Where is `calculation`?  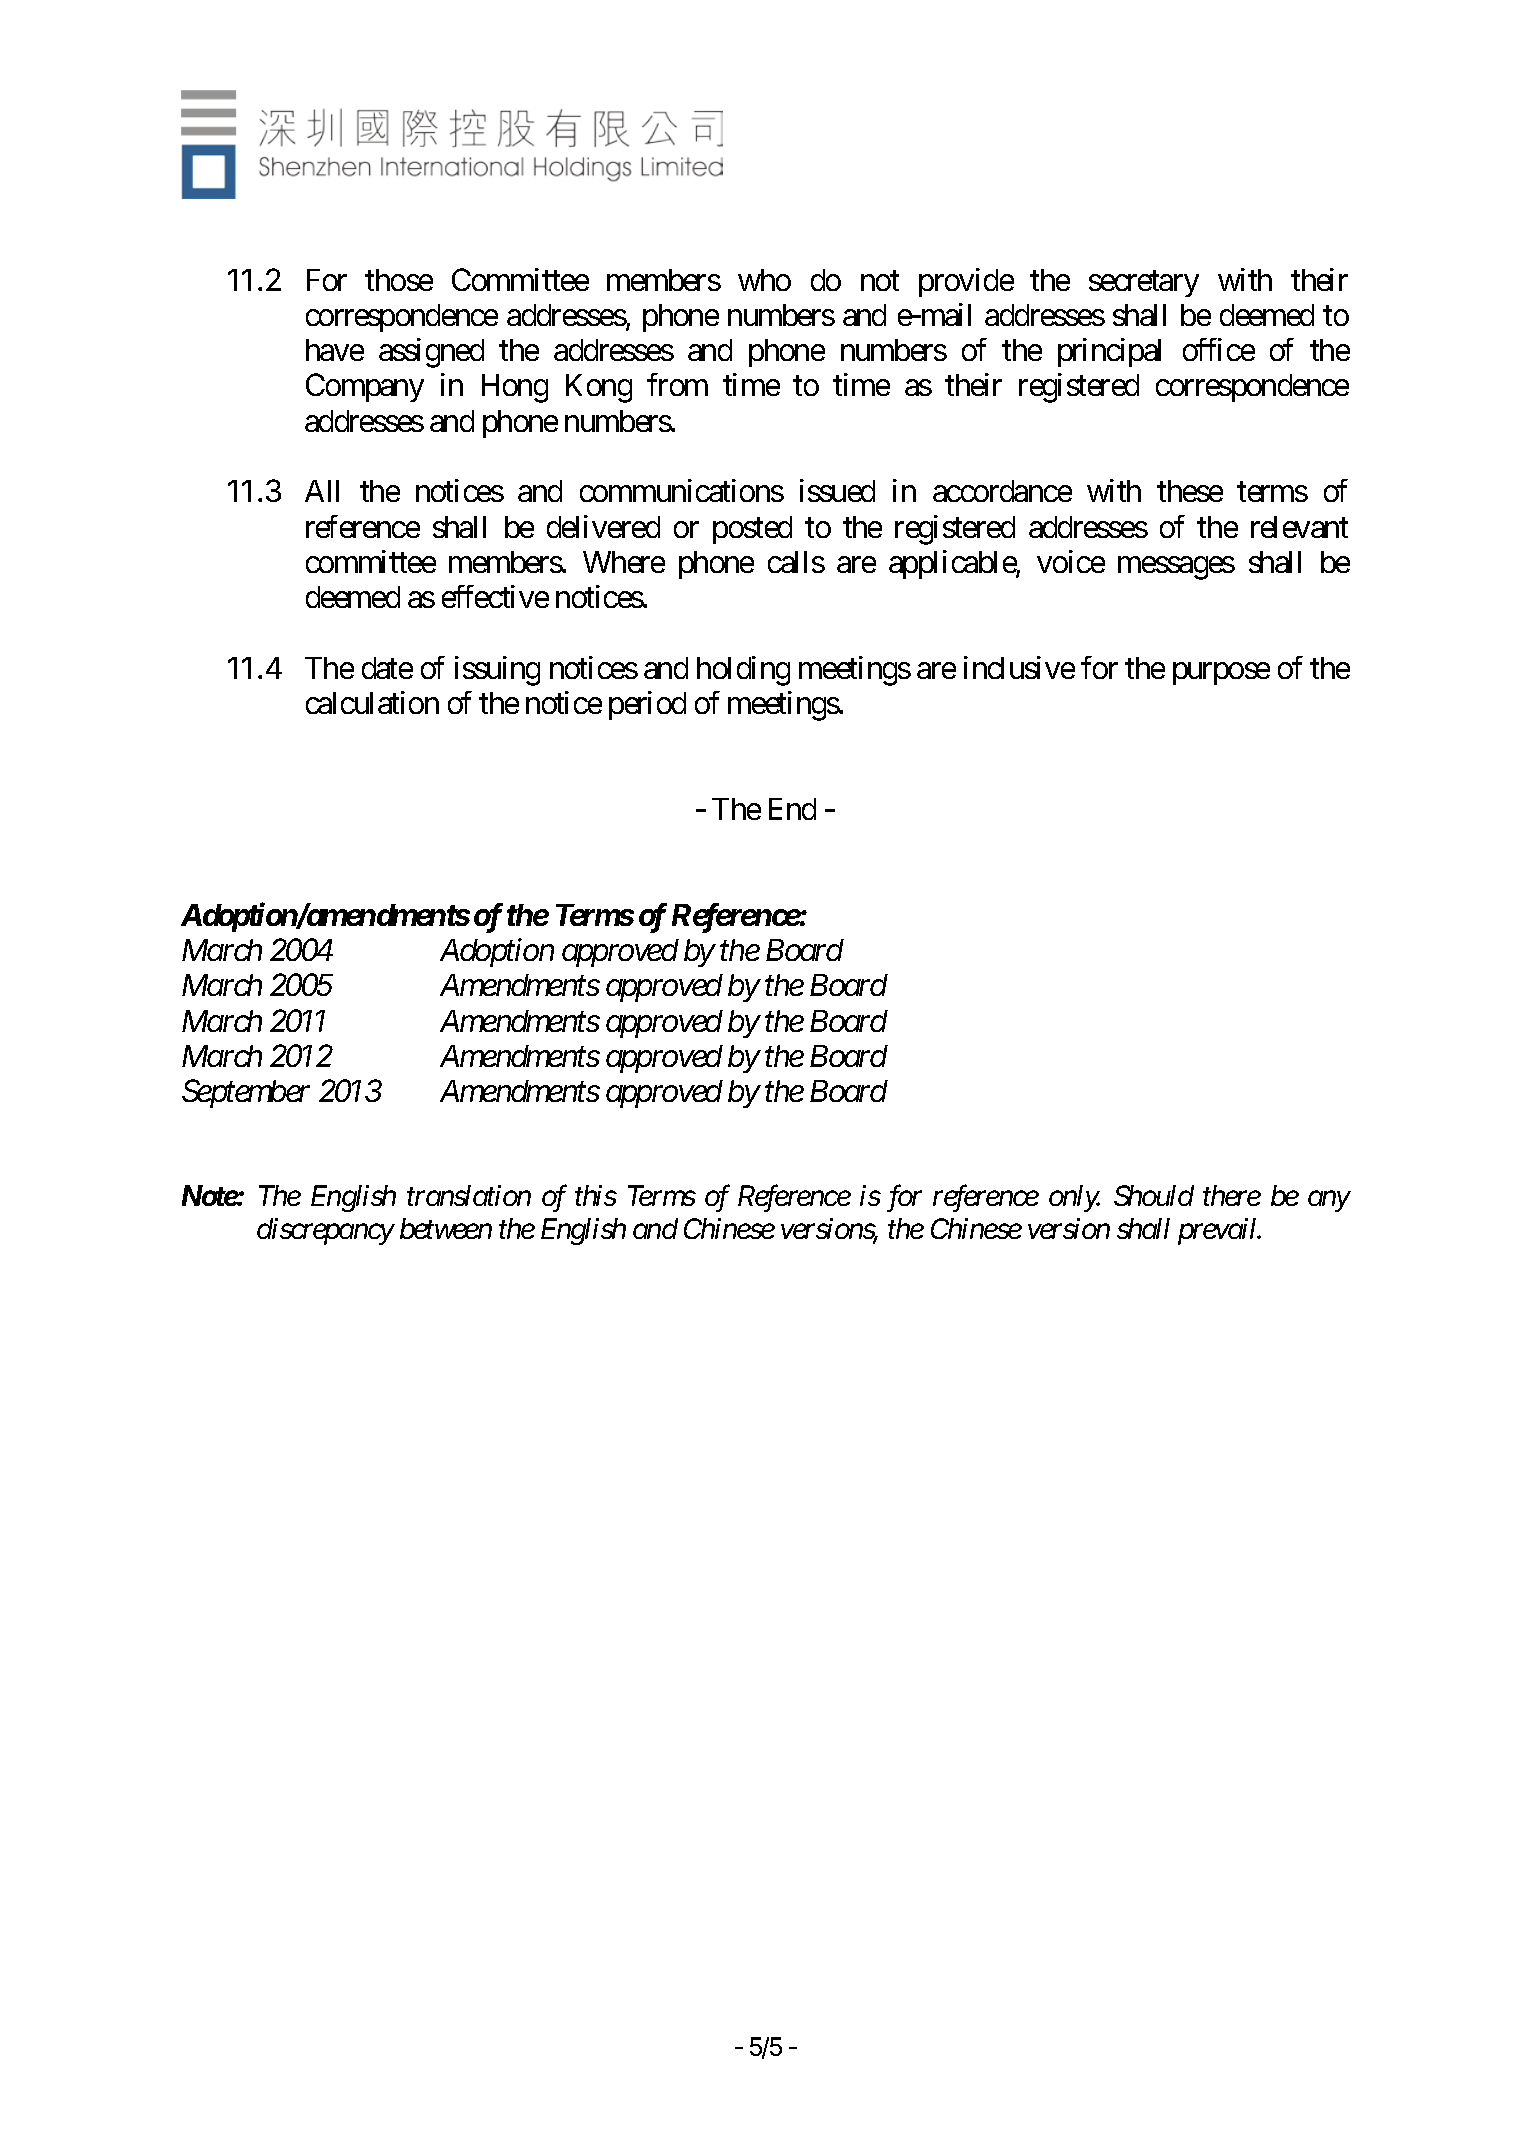 calculation is located at coordinates (372, 702).
